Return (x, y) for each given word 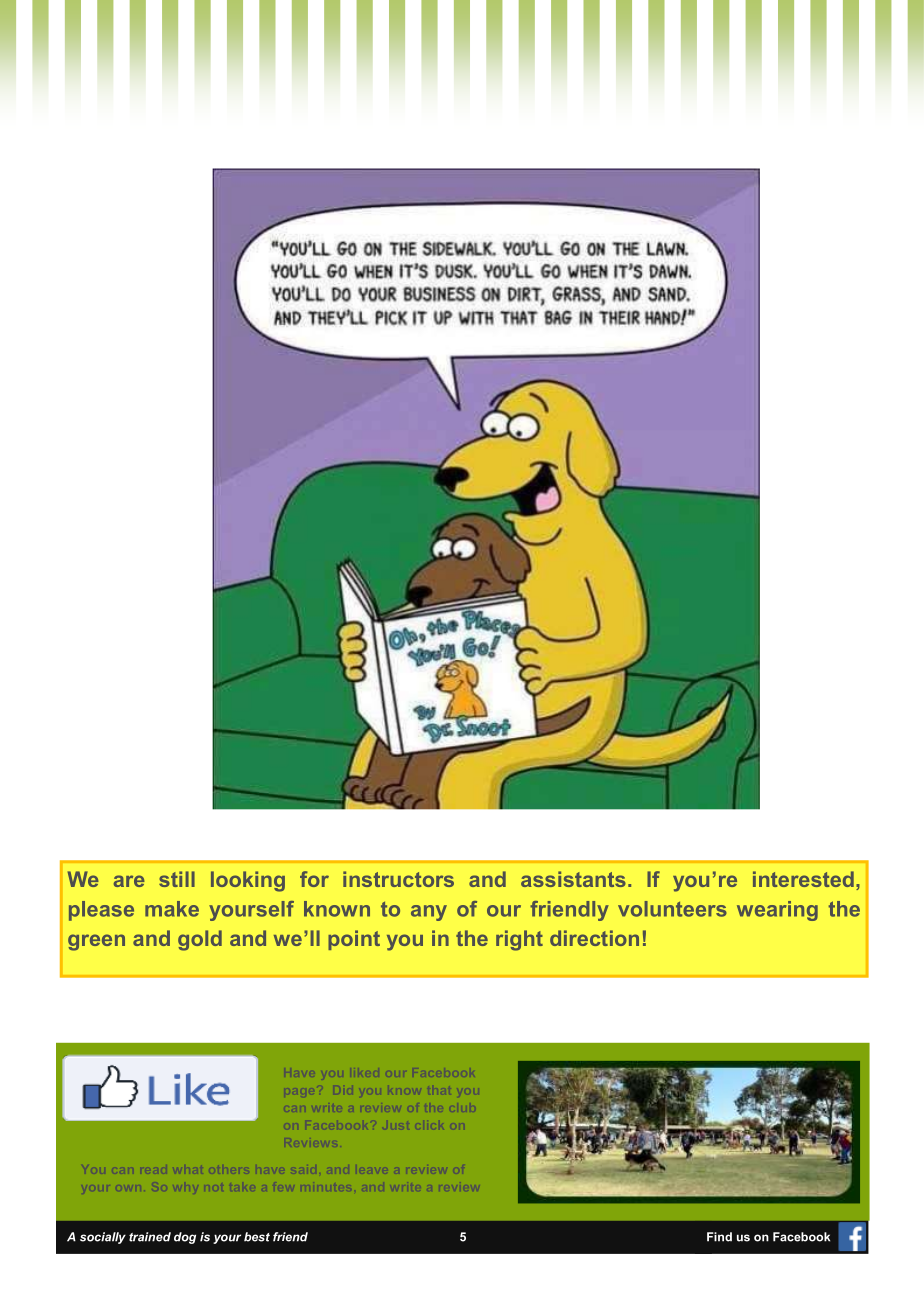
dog (185, 1238)
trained (150, 1237)
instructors (398, 879)
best (257, 1237)
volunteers (672, 909)
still (177, 879)
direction (594, 938)
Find (719, 1237)
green (96, 942)
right (519, 940)
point (354, 940)
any (429, 913)
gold (200, 940)
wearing (777, 911)
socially (103, 1238)
